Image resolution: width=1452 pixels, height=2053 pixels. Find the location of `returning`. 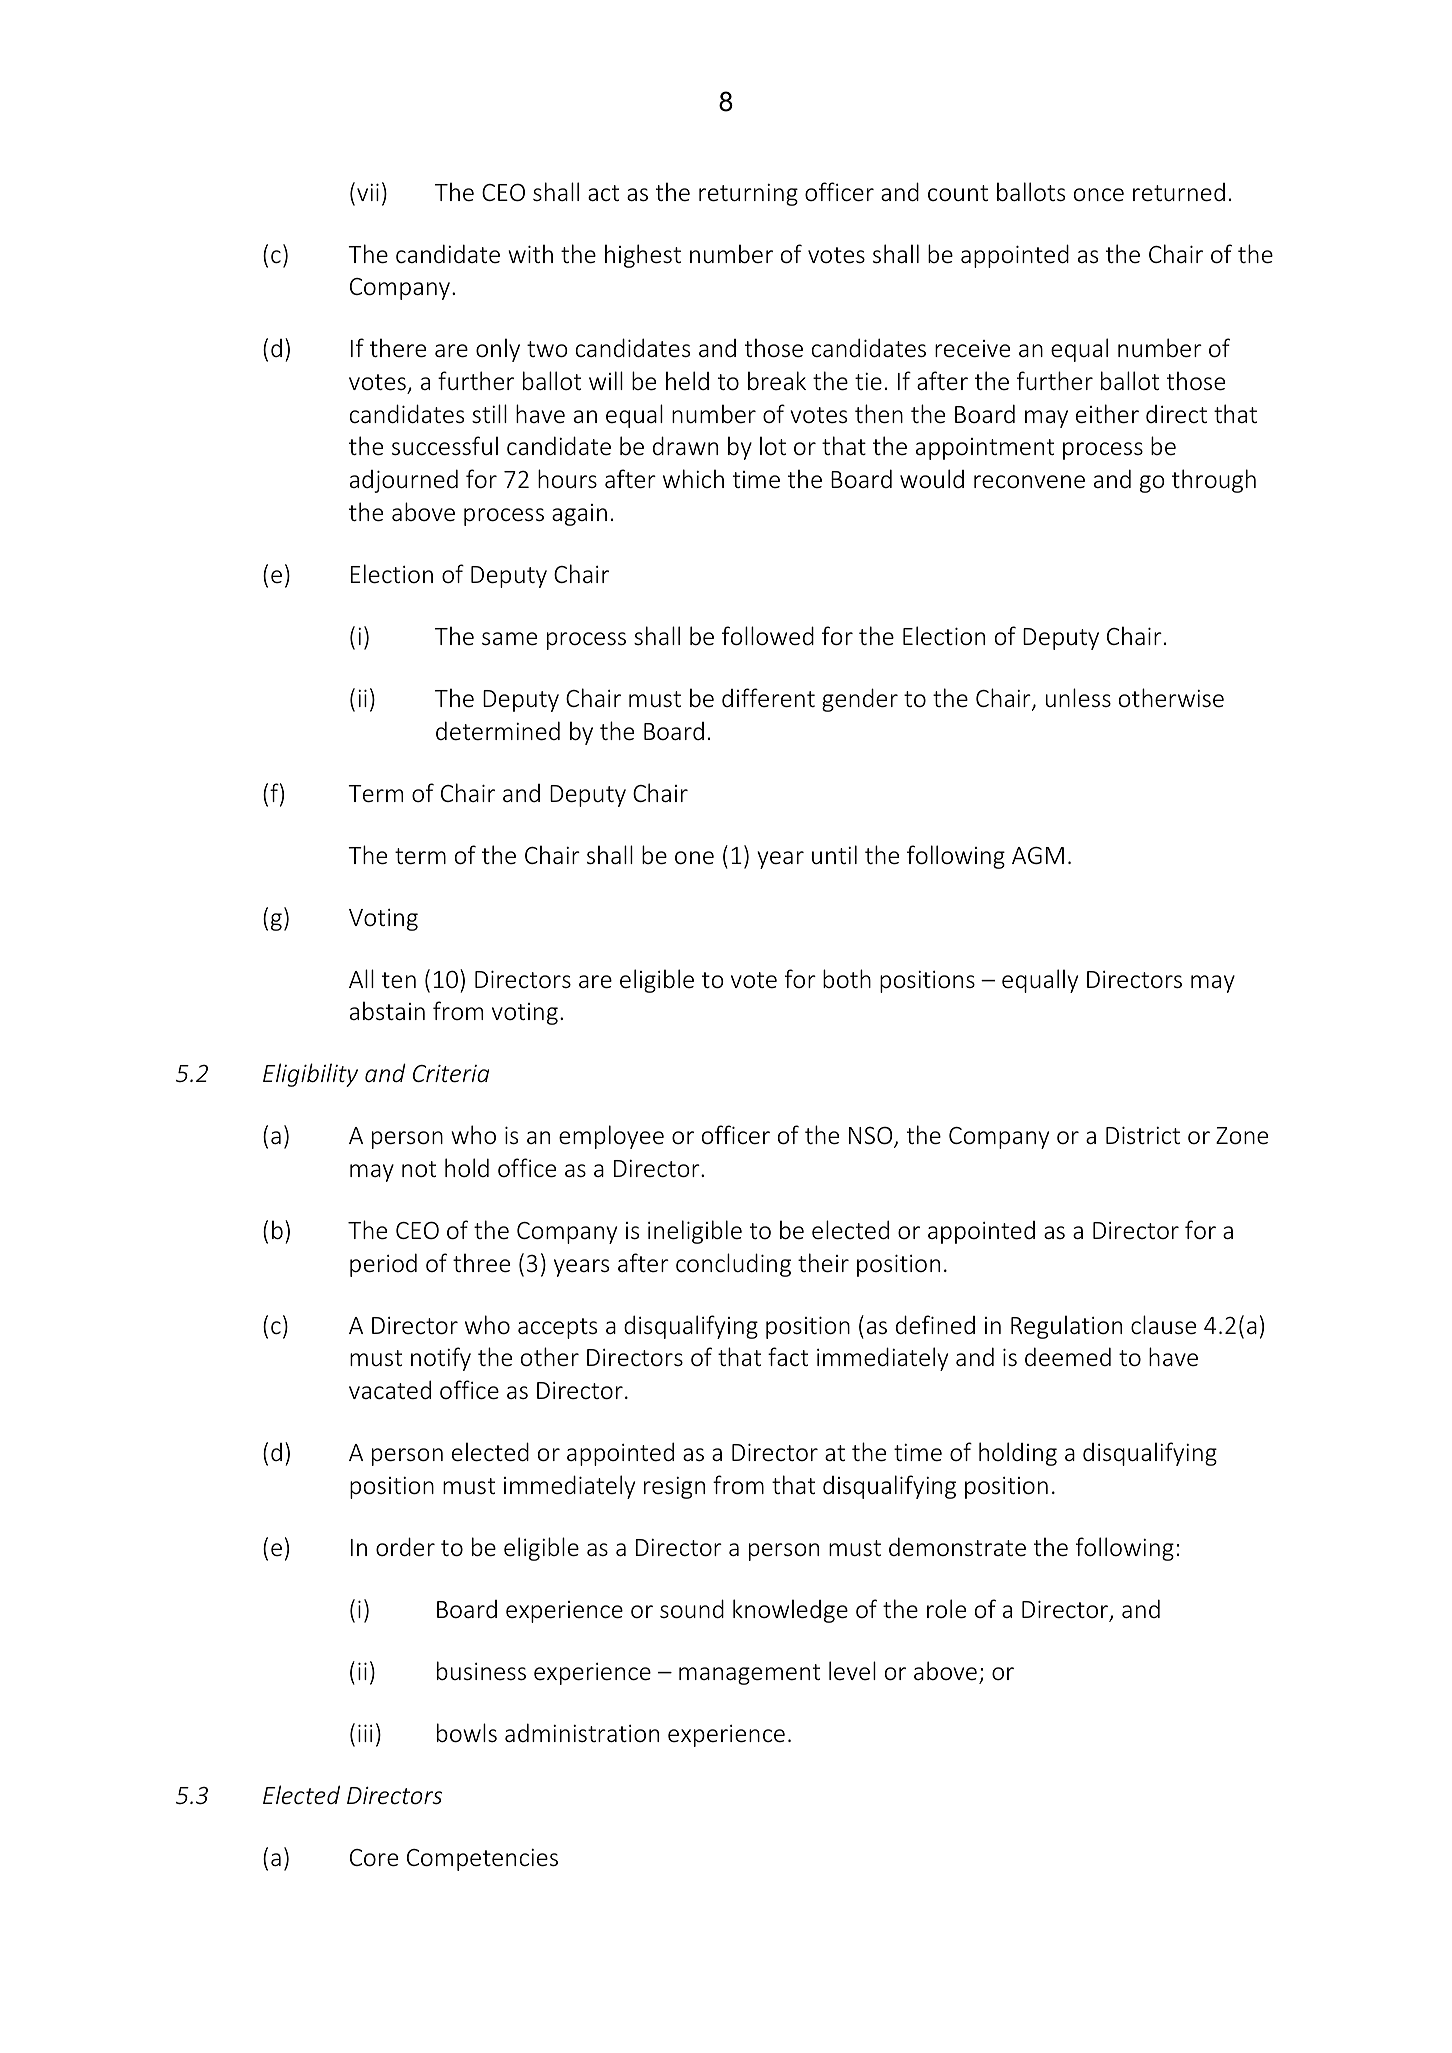

returning is located at coordinates (748, 195).
